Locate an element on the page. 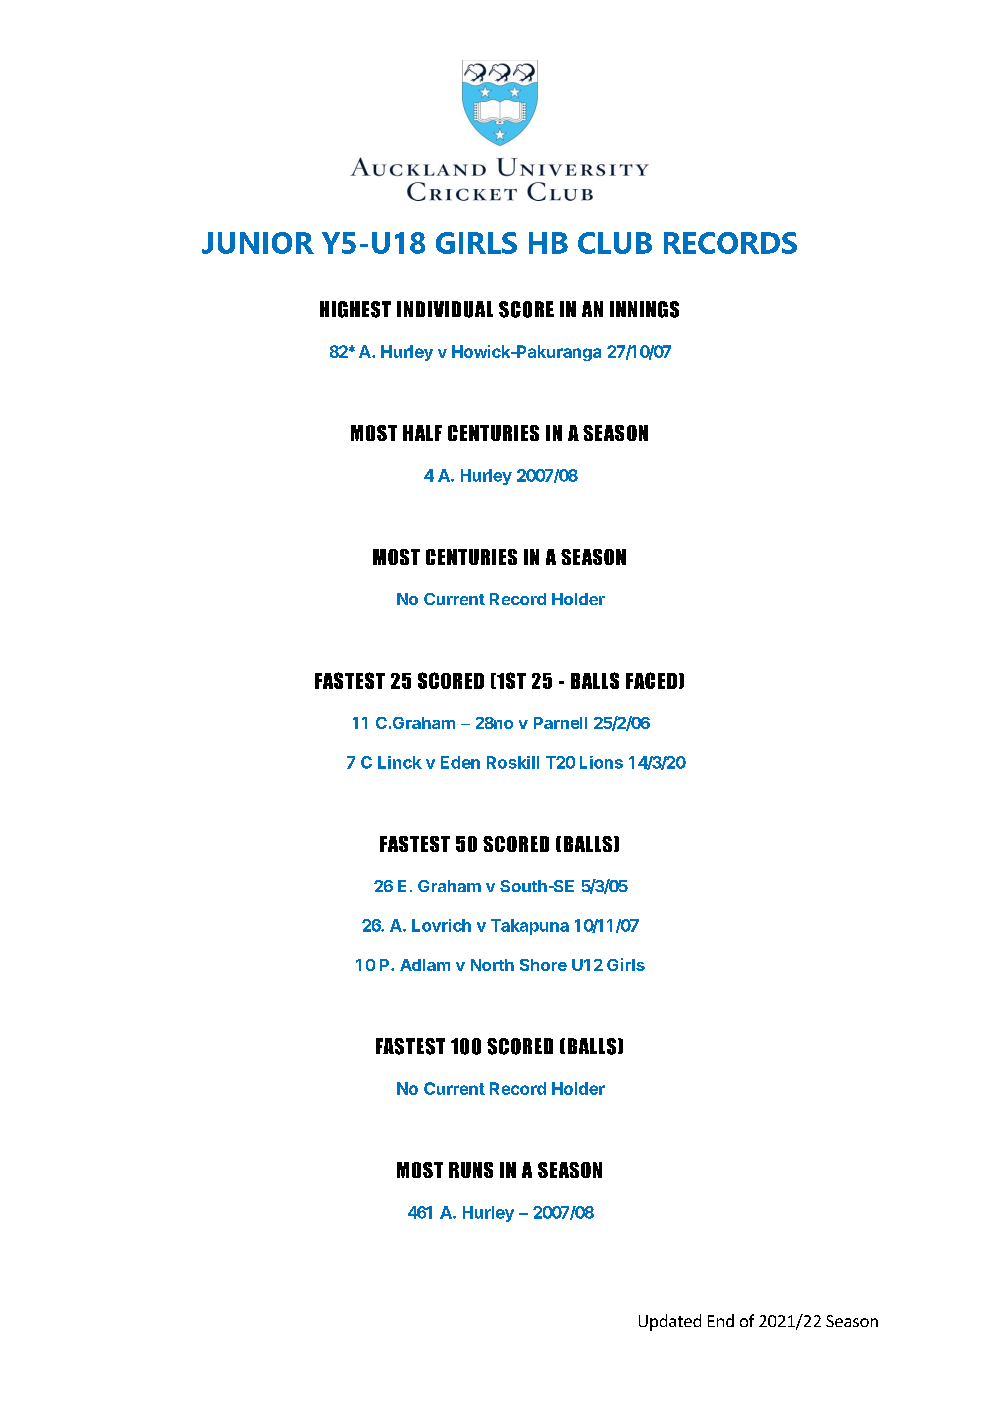 Image resolution: width=1000 pixels, height=1414 pixels. CLUB is located at coordinates (615, 243).
